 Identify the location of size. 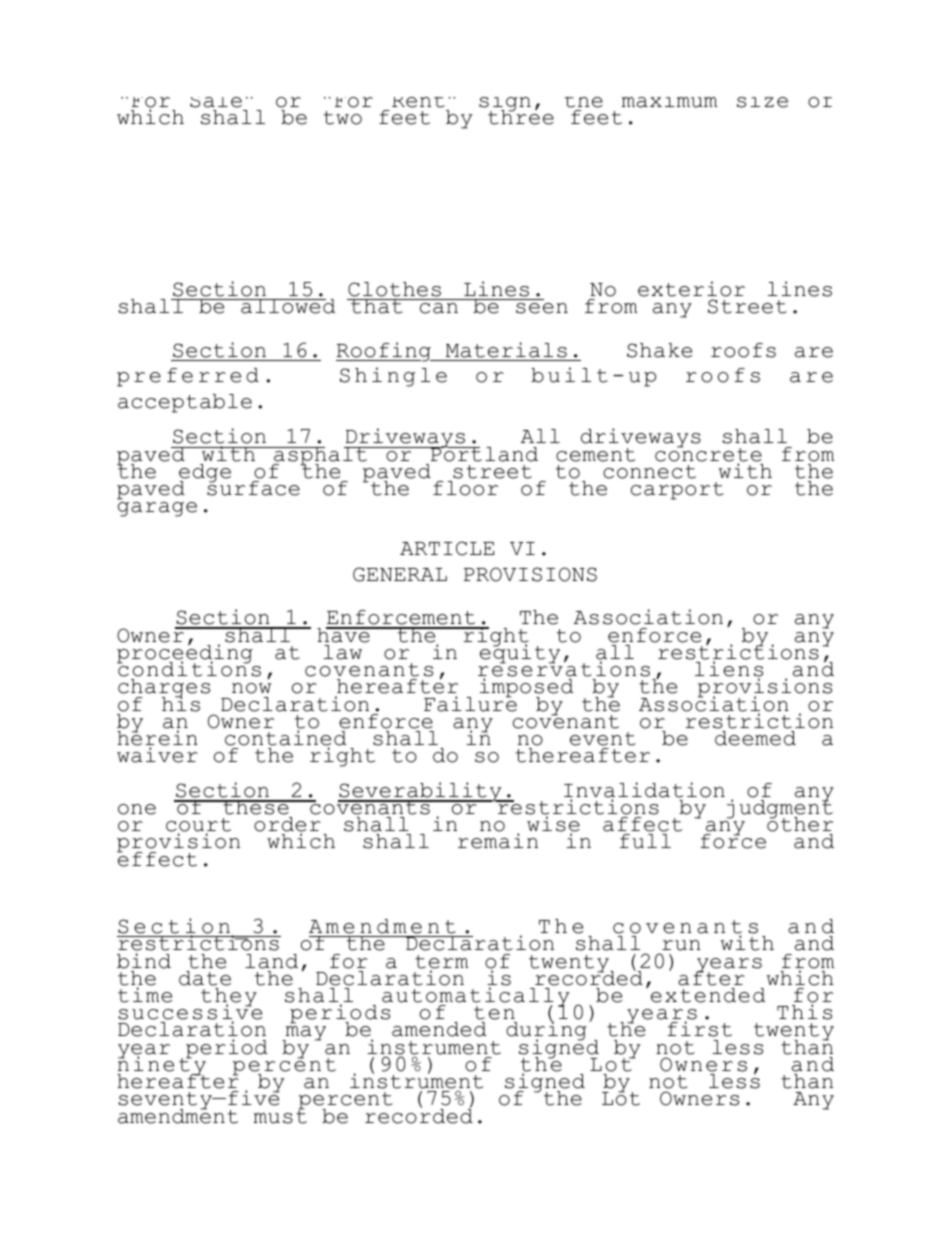
(762, 102).
